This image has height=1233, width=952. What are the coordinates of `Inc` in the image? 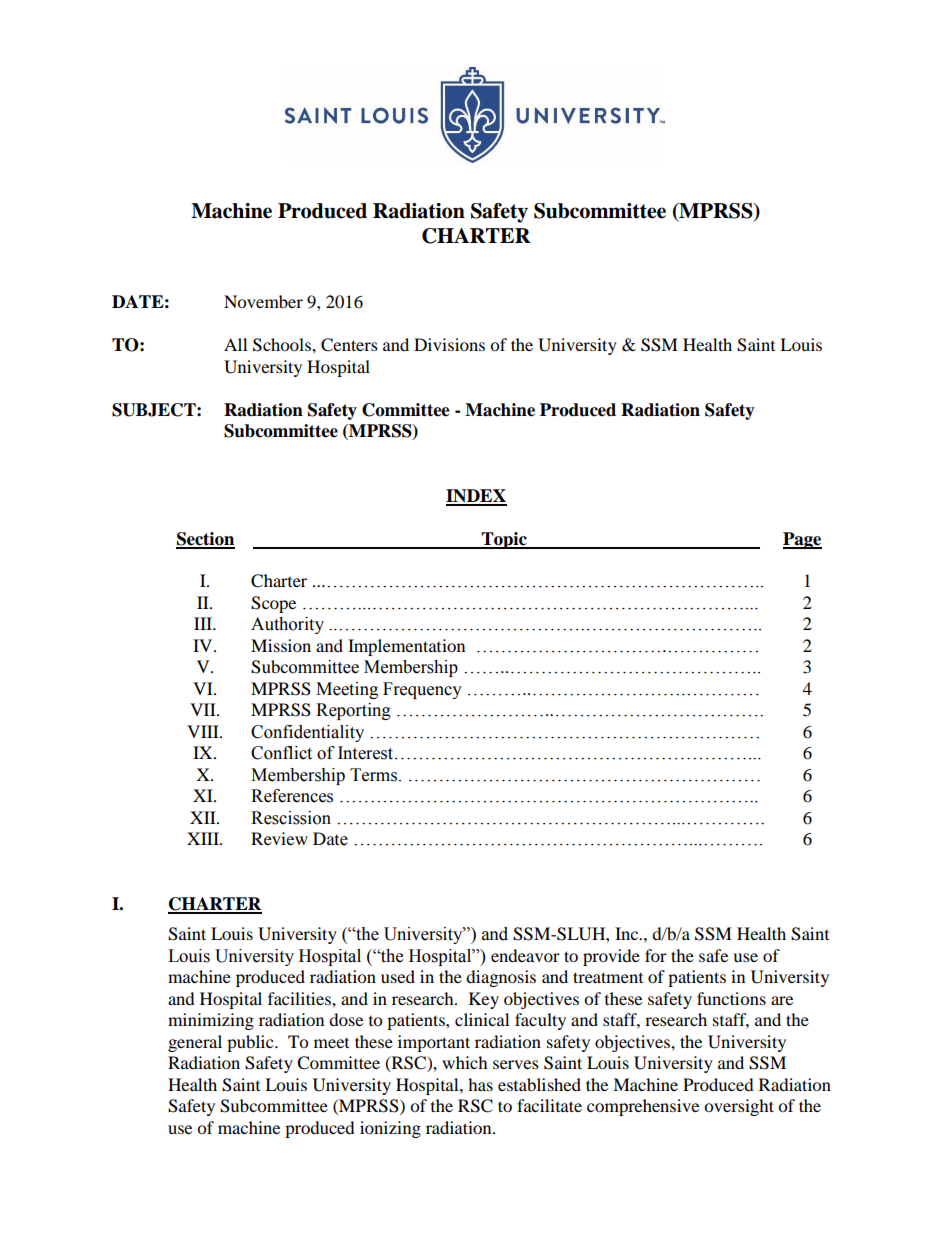 It's located at (628, 933).
